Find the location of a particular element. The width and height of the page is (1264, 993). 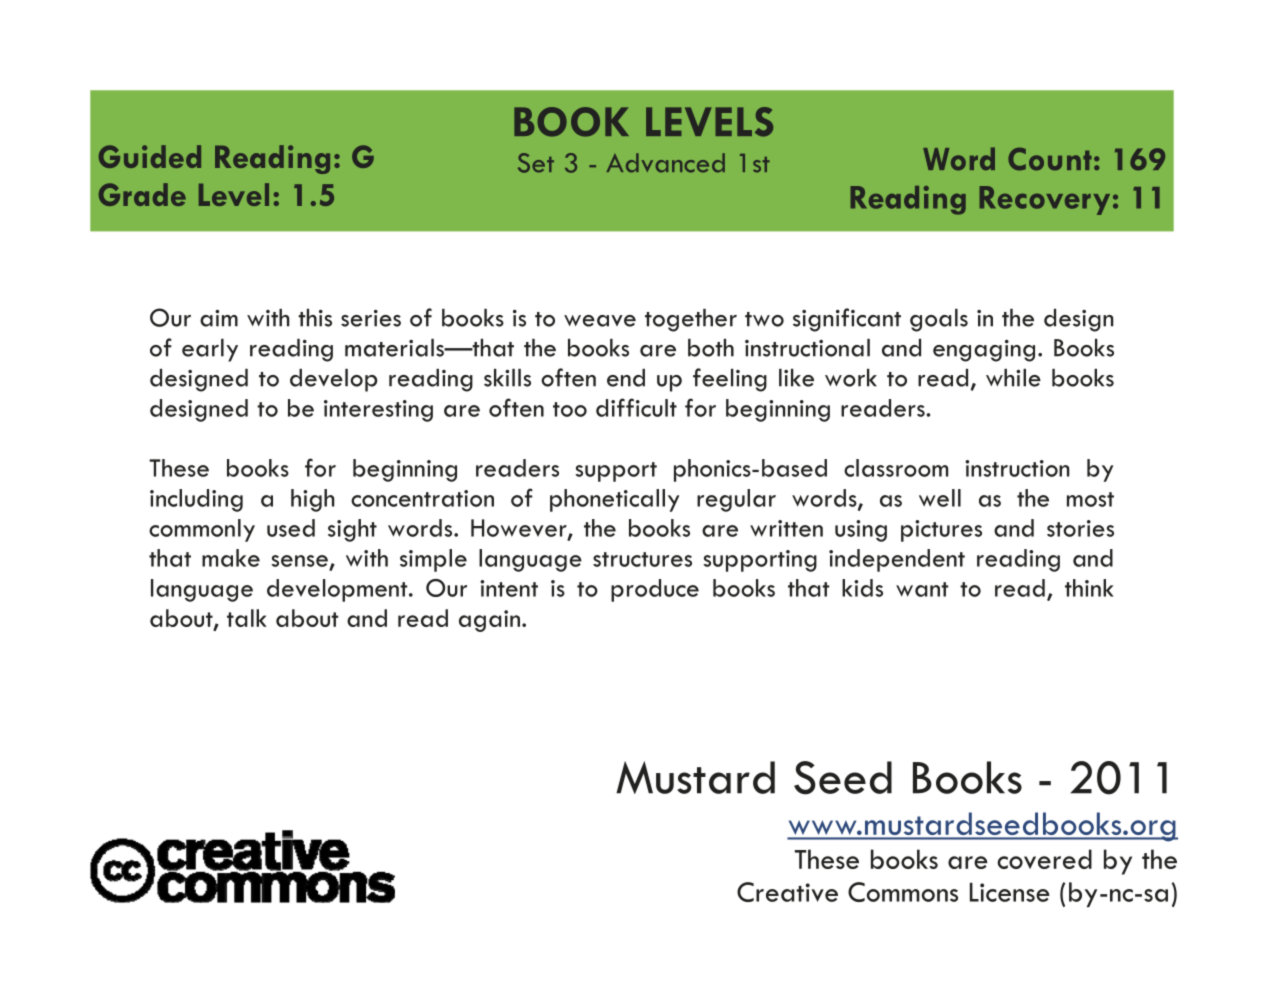

Creative is located at coordinates (787, 892).
